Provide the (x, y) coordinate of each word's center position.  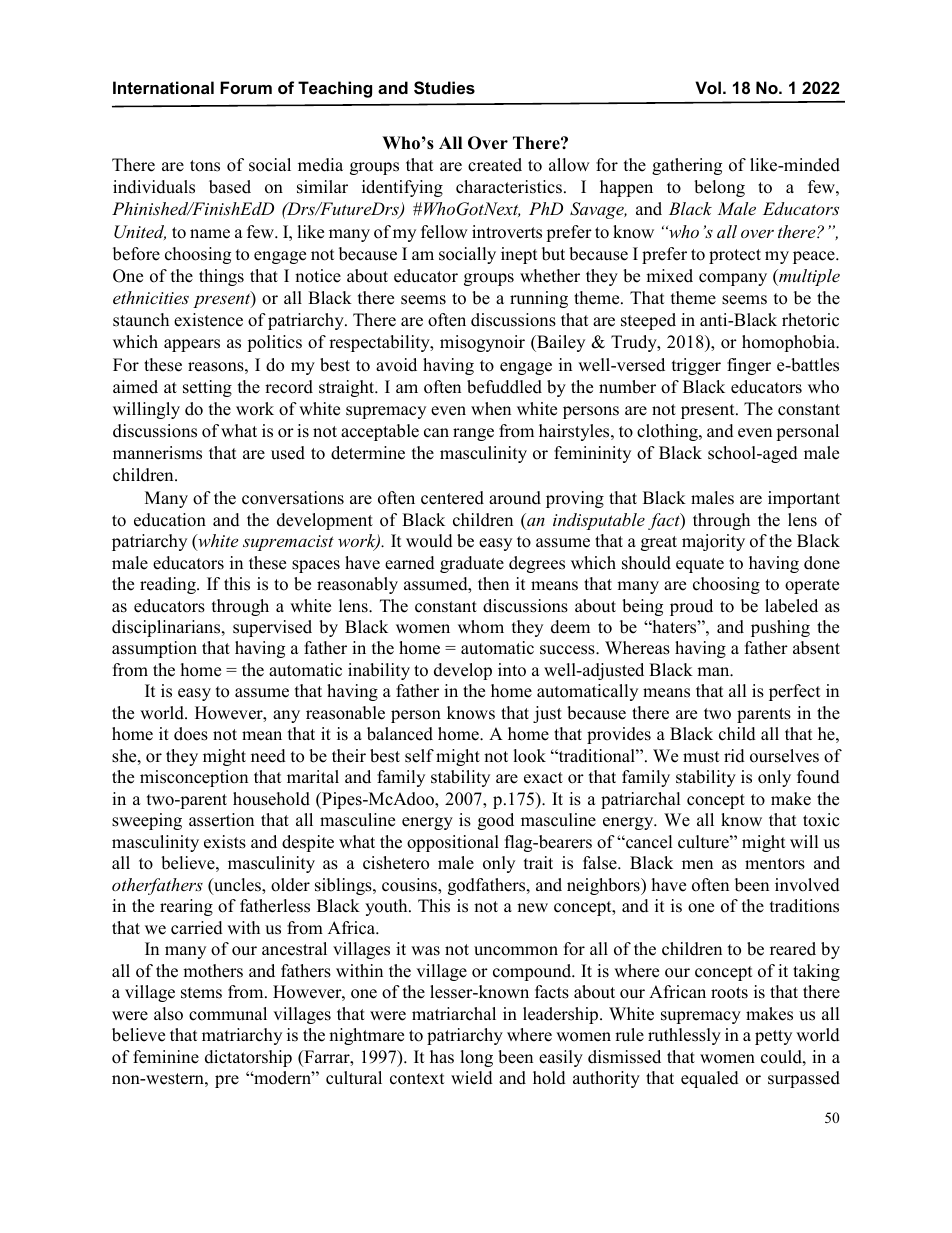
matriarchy (242, 1036)
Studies (444, 88)
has (442, 1057)
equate (700, 565)
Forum (246, 87)
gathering (687, 166)
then (493, 584)
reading (169, 585)
